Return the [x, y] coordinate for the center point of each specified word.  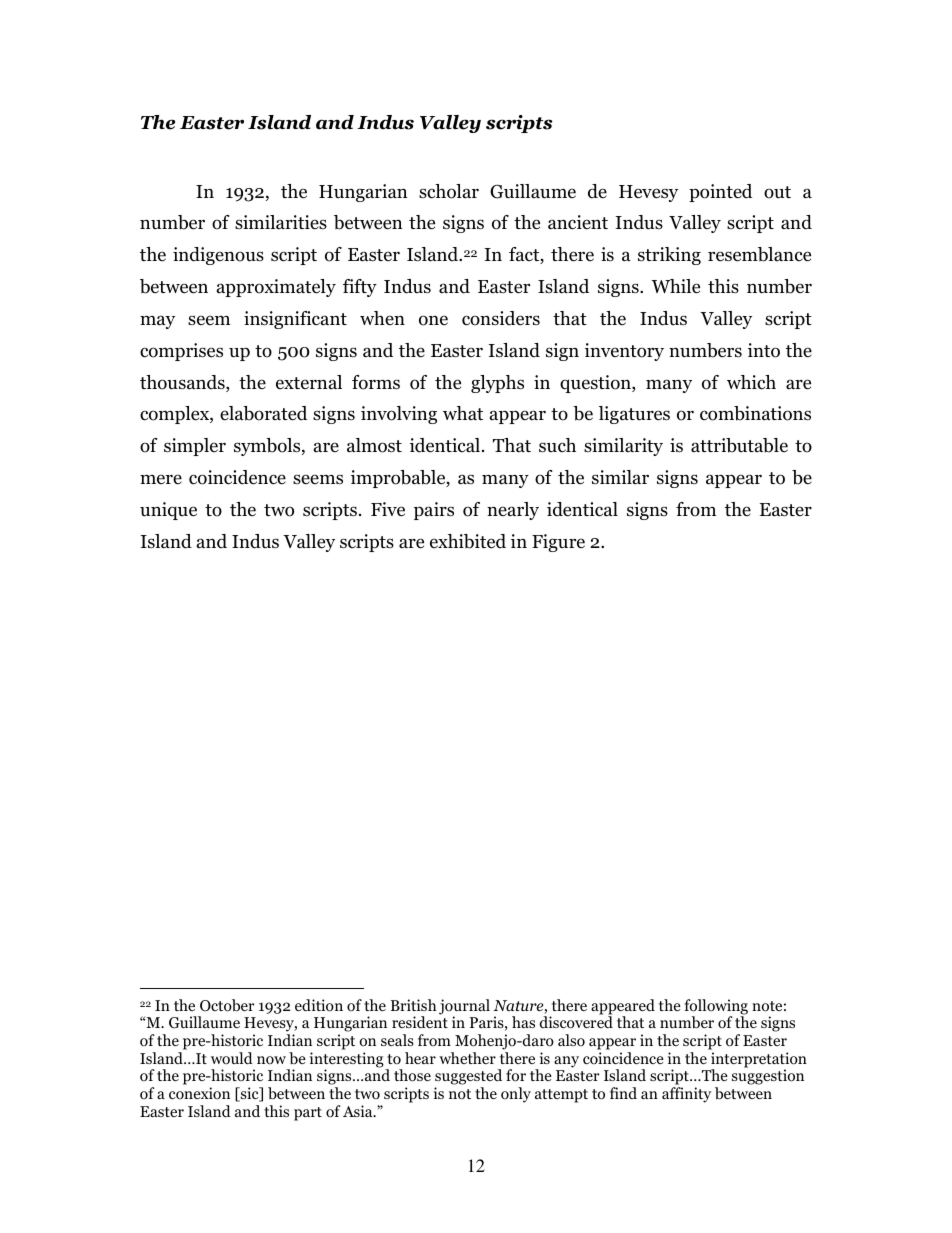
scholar [449, 191]
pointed [720, 193]
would [232, 1058]
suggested [468, 1078]
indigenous [218, 256]
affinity [686, 1095]
